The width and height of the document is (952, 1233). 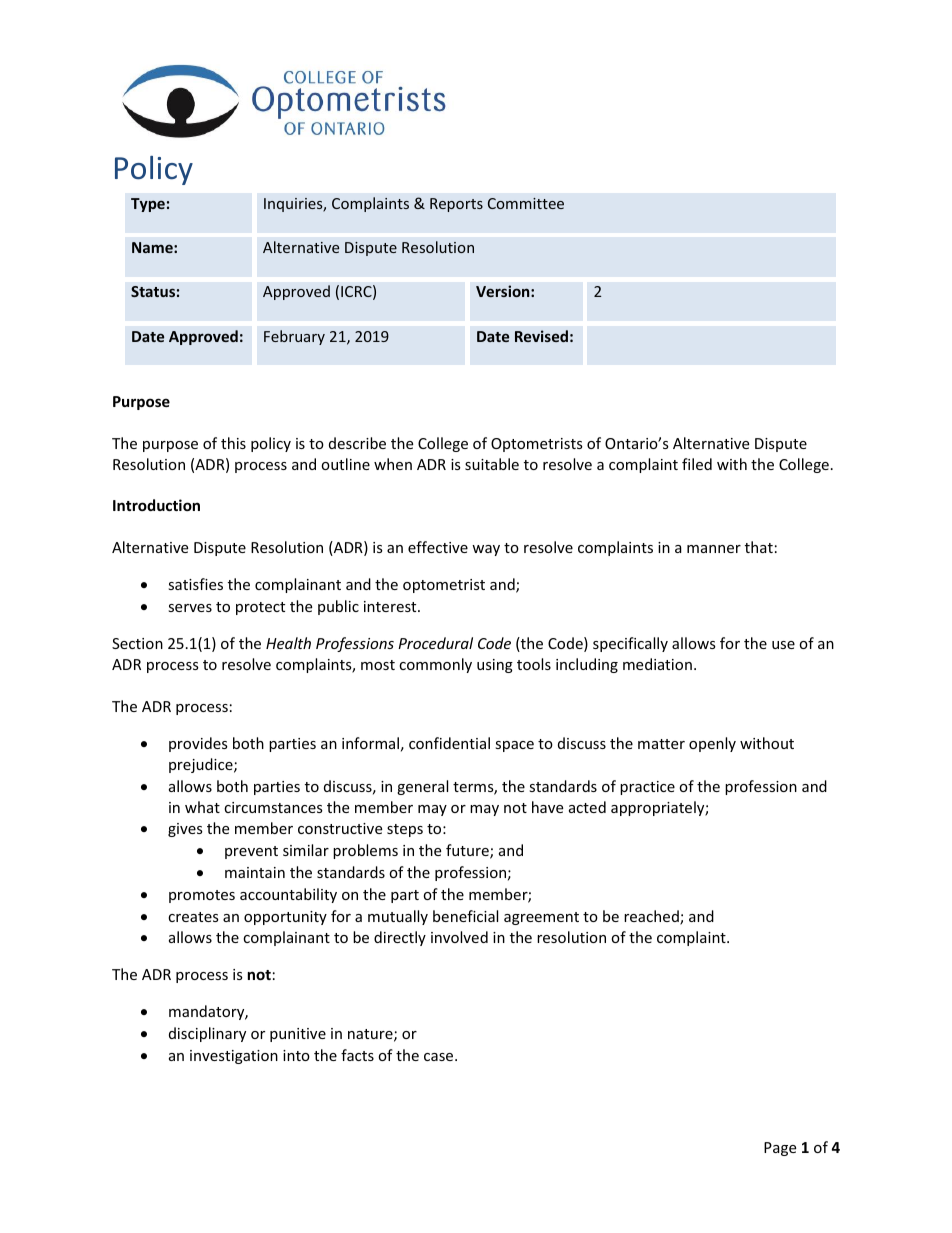 I want to click on Health, so click(x=288, y=643).
